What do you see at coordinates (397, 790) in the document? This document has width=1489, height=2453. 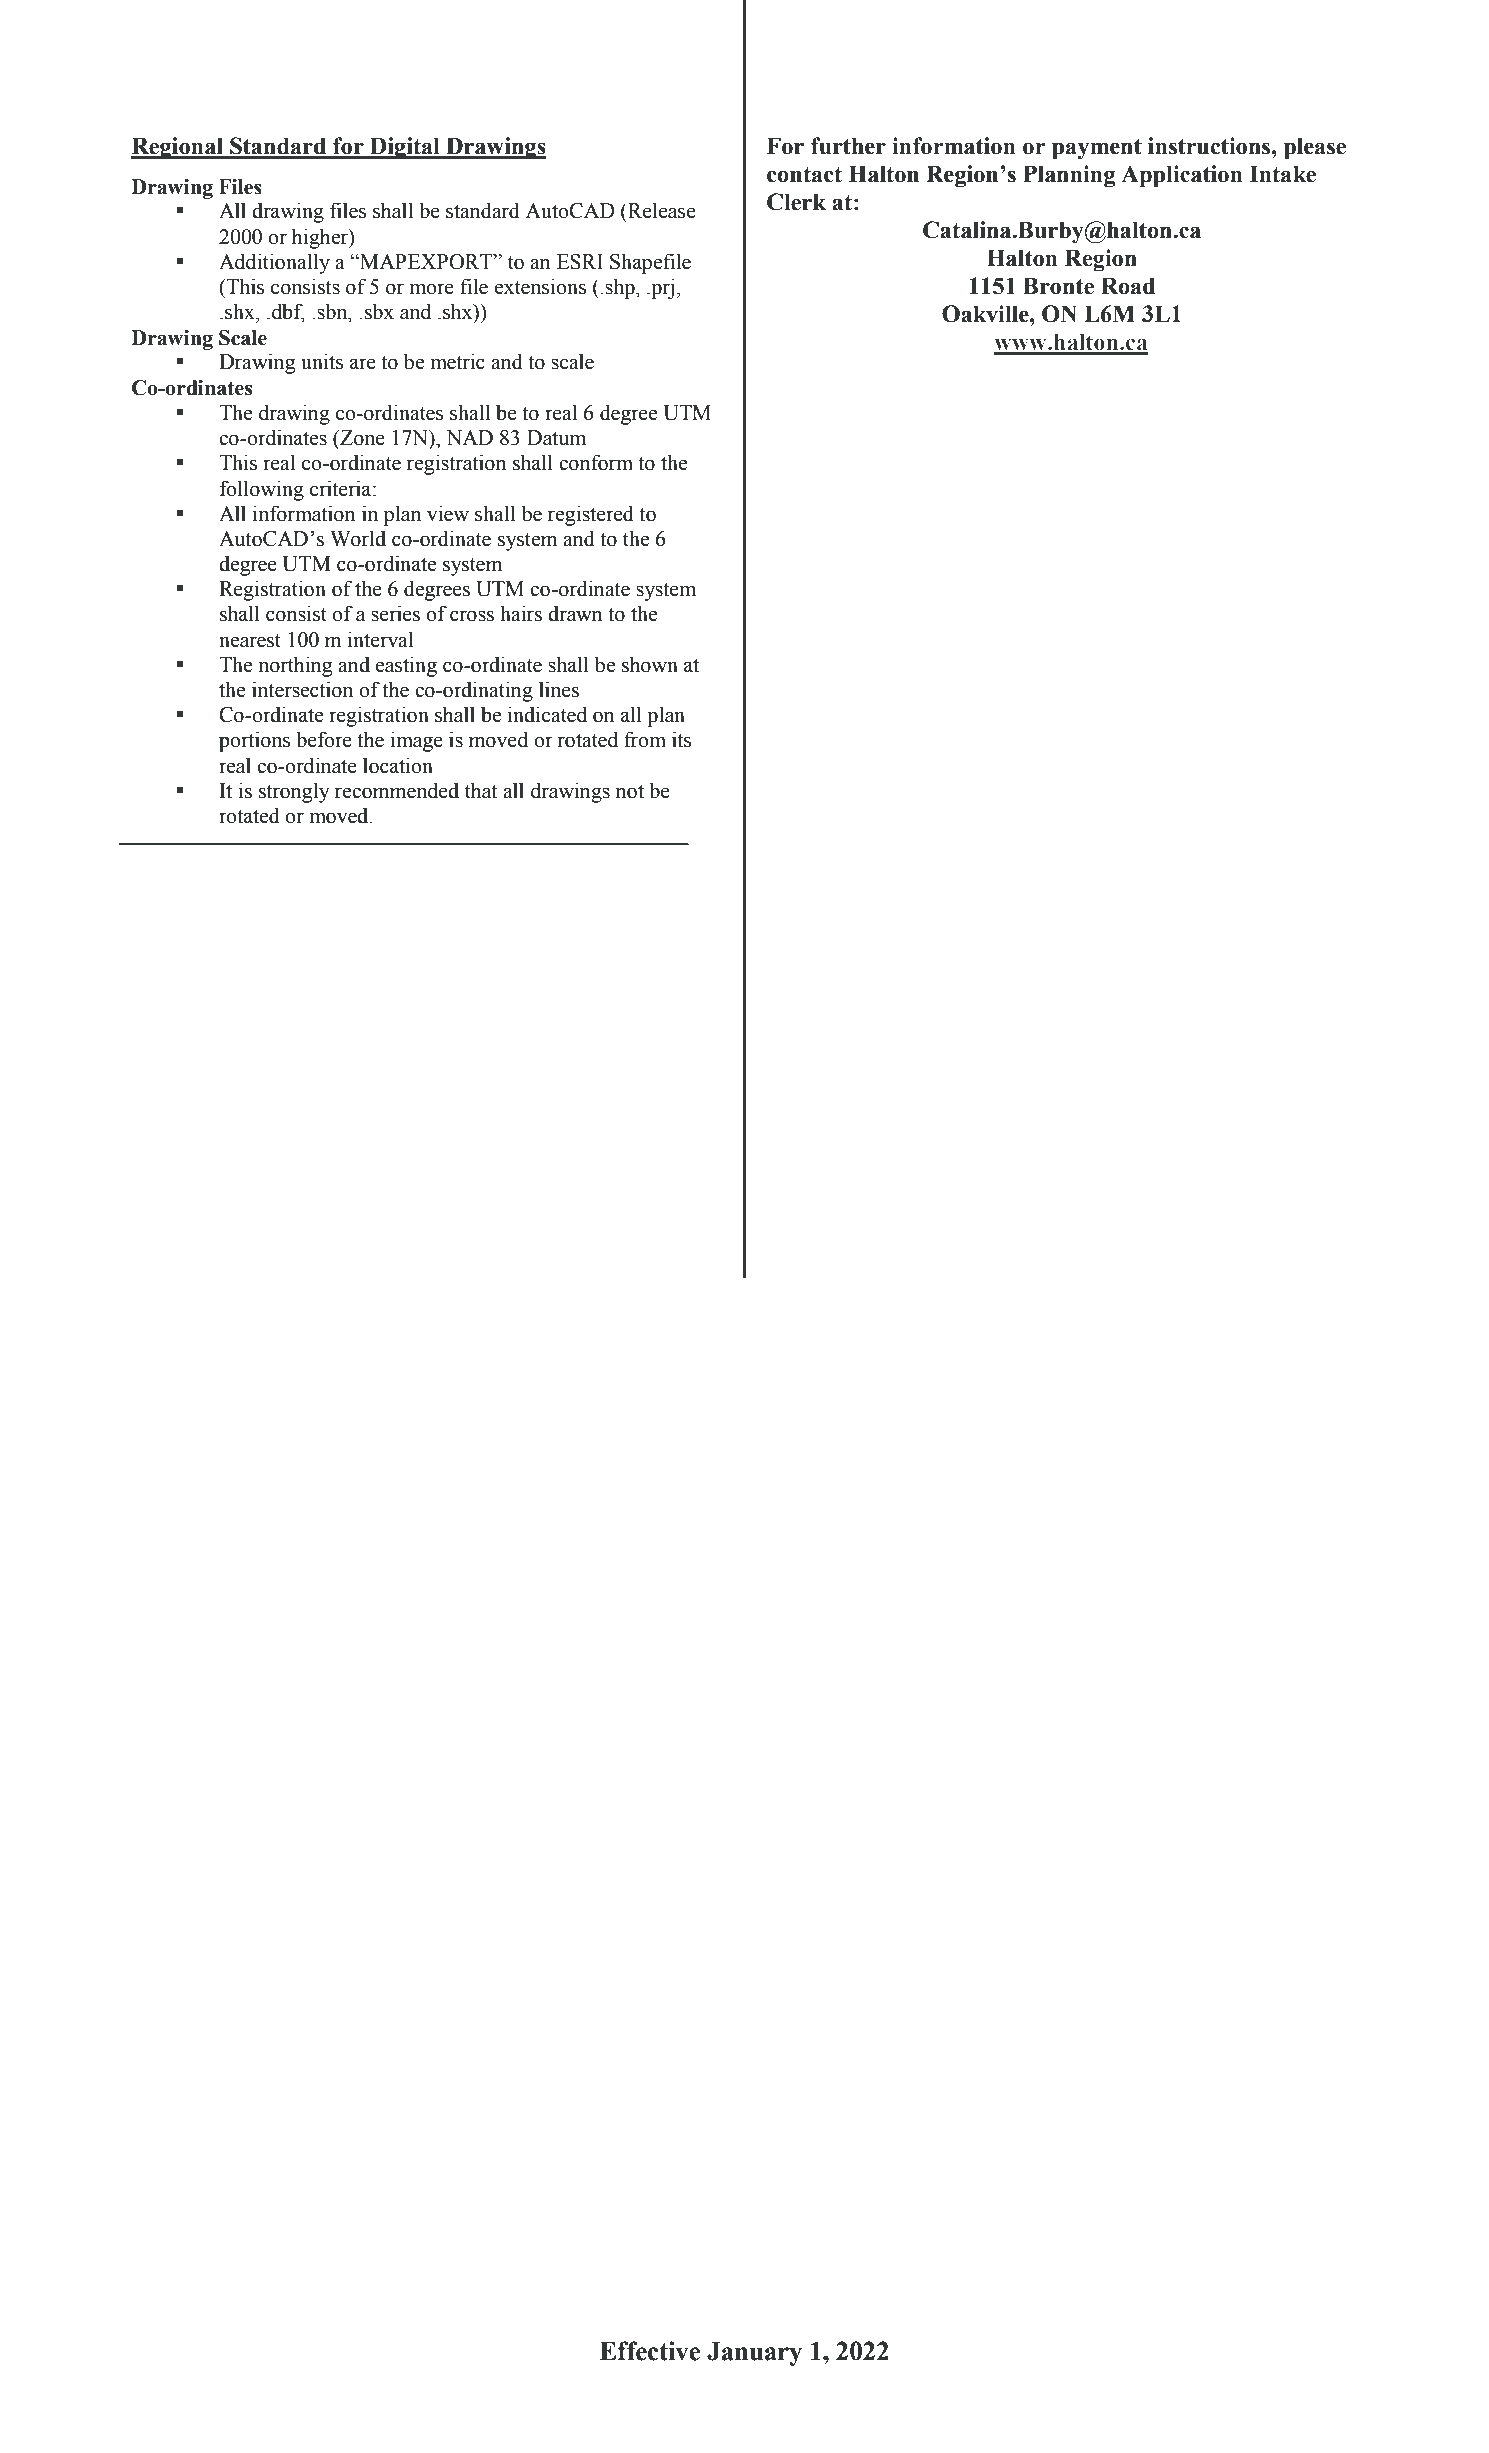 I see `recommended` at bounding box center [397, 790].
